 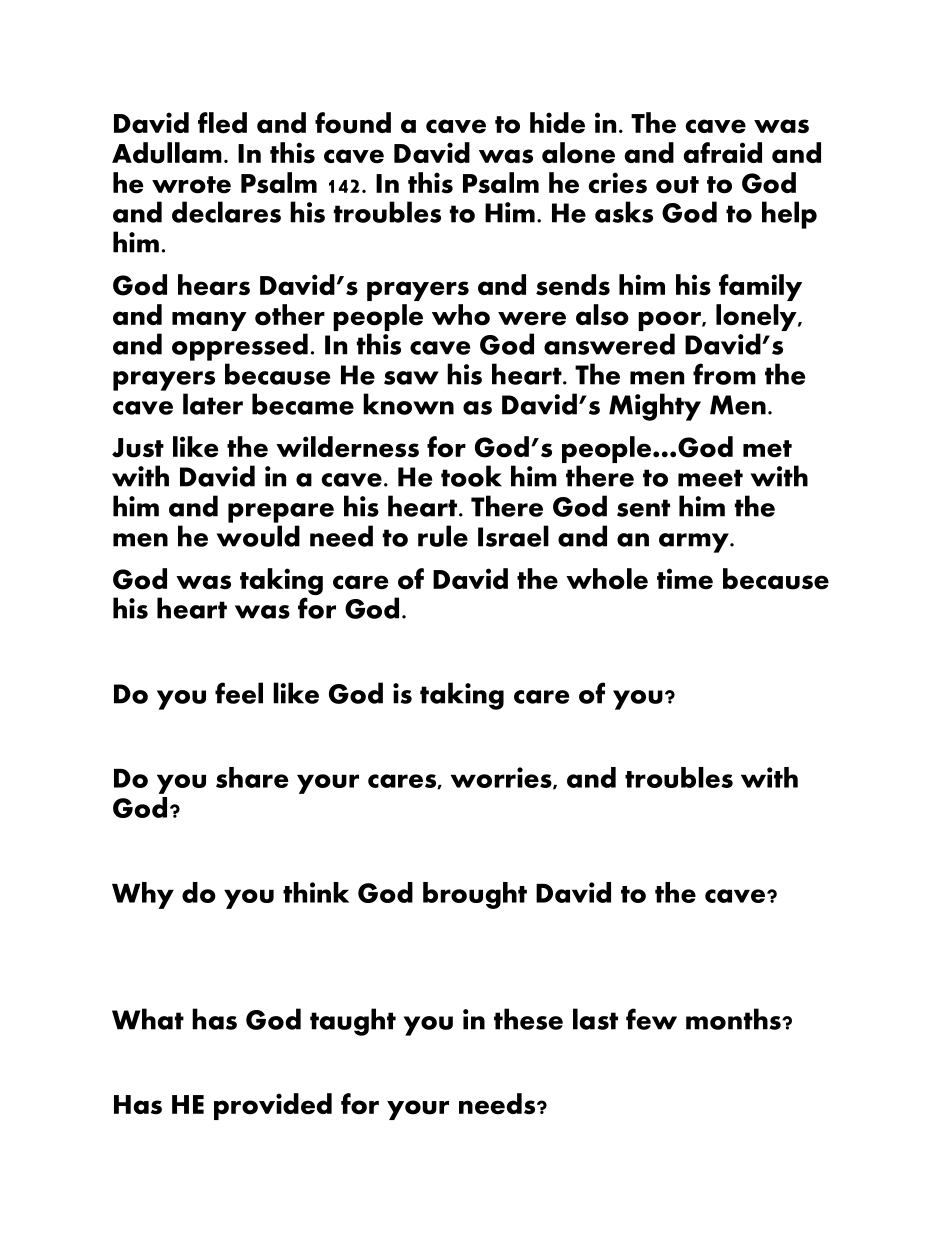 I want to click on feel, so click(x=239, y=693).
